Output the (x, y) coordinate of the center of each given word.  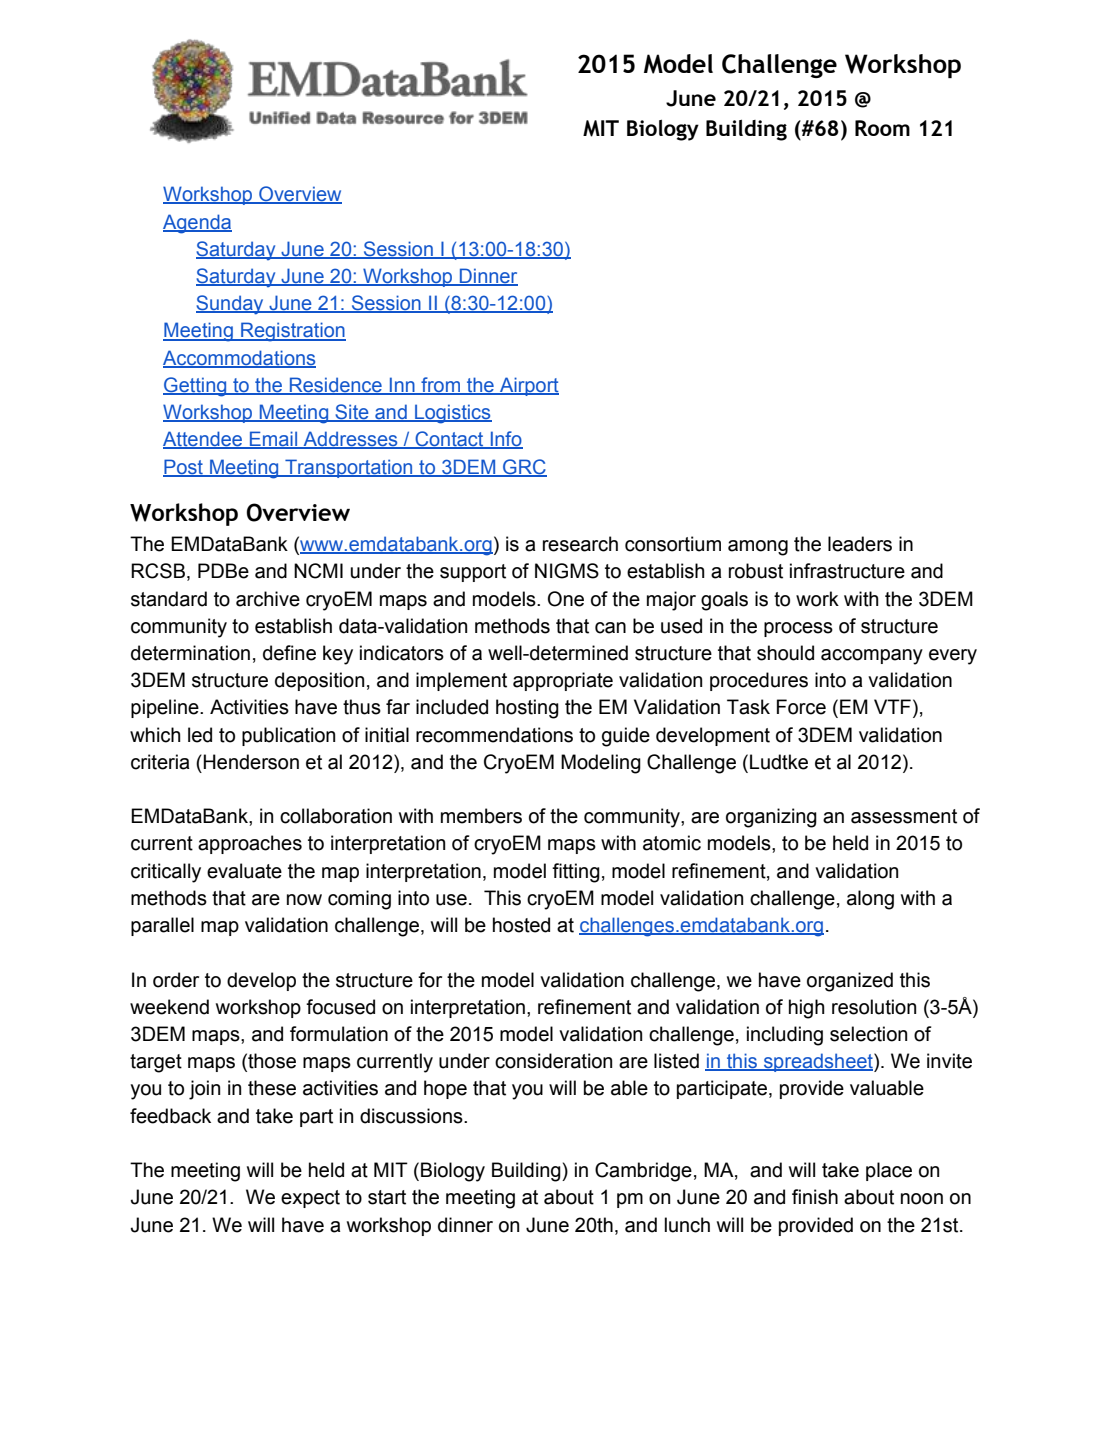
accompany (872, 657)
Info (505, 440)
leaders (860, 544)
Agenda (197, 224)
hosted (521, 925)
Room (882, 128)
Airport (528, 386)
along (870, 900)
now (304, 900)
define (289, 653)
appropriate (563, 681)
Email (274, 440)
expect (310, 1199)
